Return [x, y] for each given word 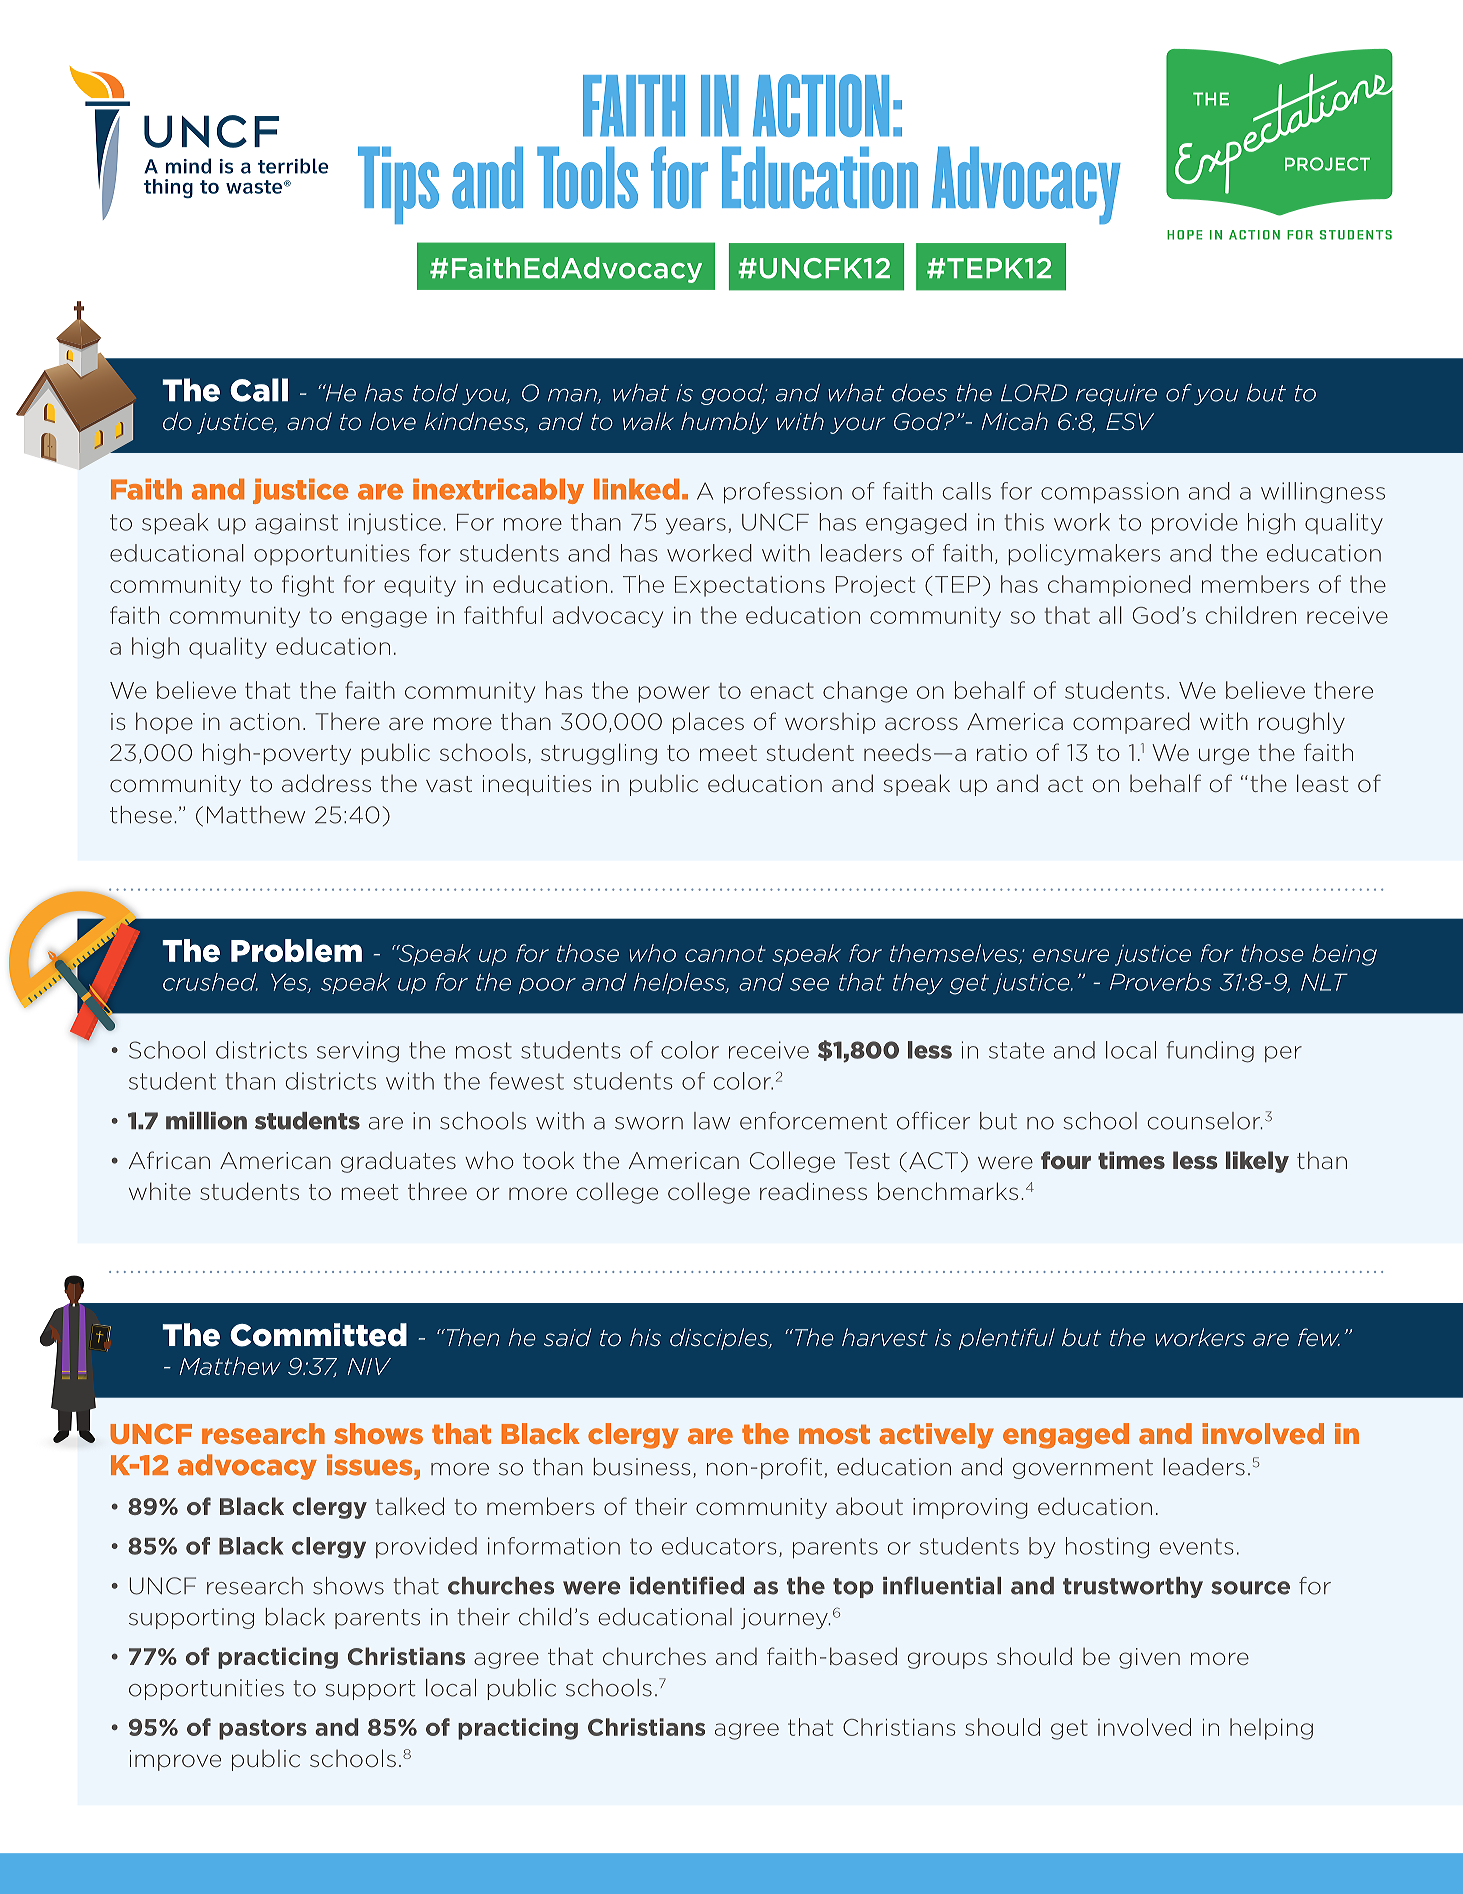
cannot [725, 953]
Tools [587, 178]
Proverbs [1161, 982]
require [1116, 395]
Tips [398, 185]
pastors [263, 1729]
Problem [296, 950]
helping [1271, 1729]
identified [687, 1585]
